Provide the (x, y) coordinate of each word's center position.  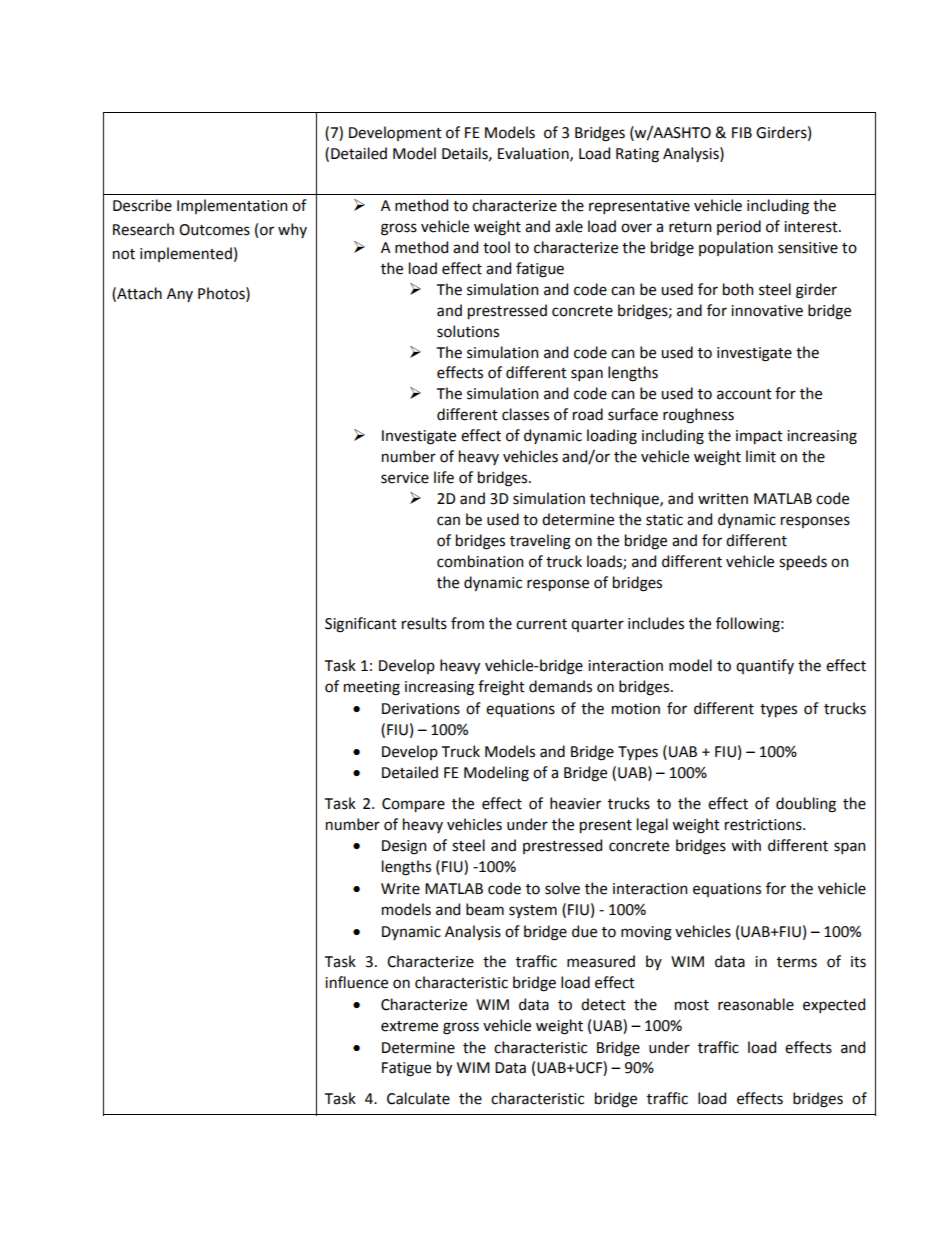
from (467, 623)
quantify (765, 666)
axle (569, 226)
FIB (742, 132)
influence (356, 982)
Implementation (232, 206)
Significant (361, 625)
